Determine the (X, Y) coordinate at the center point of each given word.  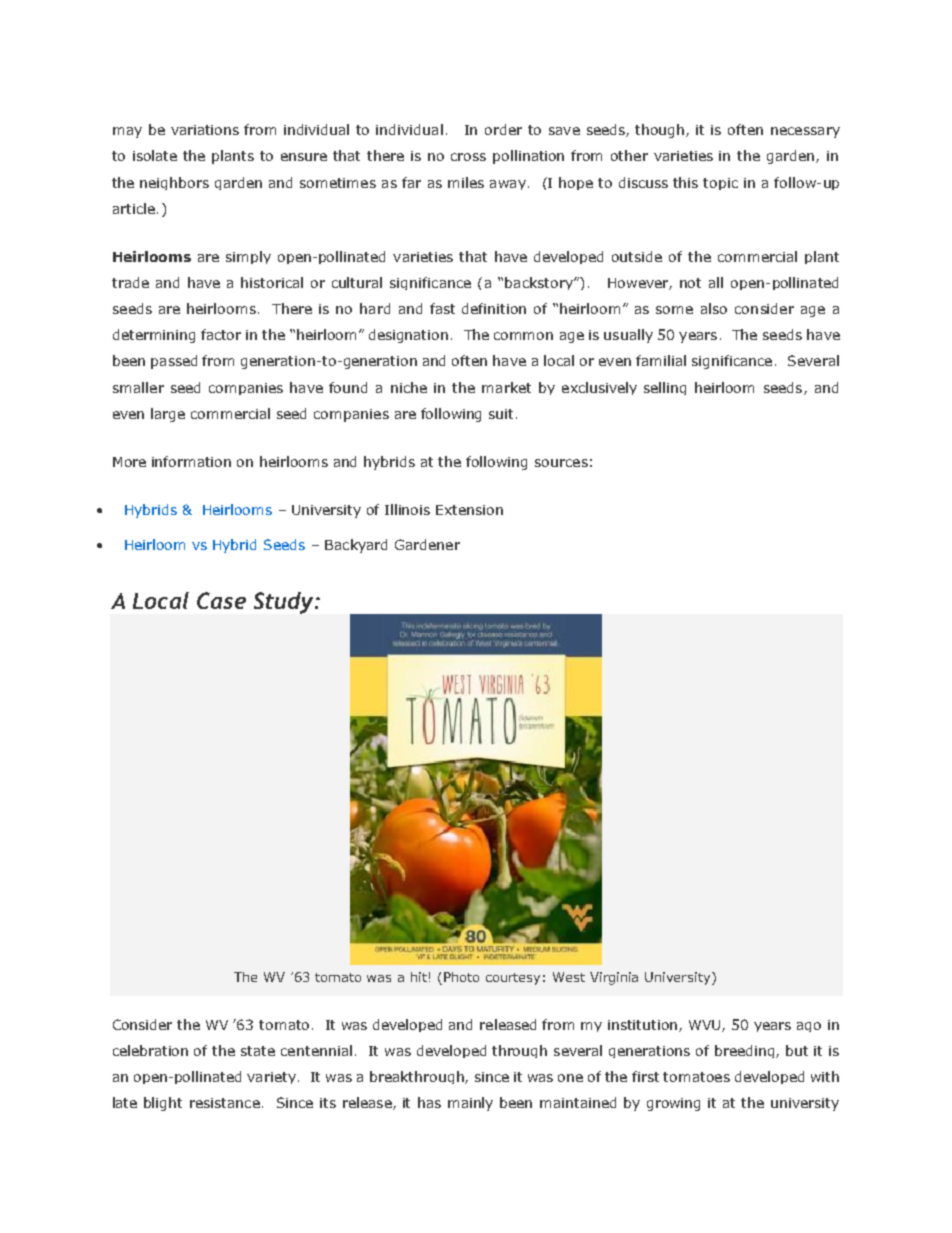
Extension (469, 510)
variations (205, 130)
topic (720, 184)
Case (221, 600)
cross (468, 157)
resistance (225, 1103)
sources (561, 463)
